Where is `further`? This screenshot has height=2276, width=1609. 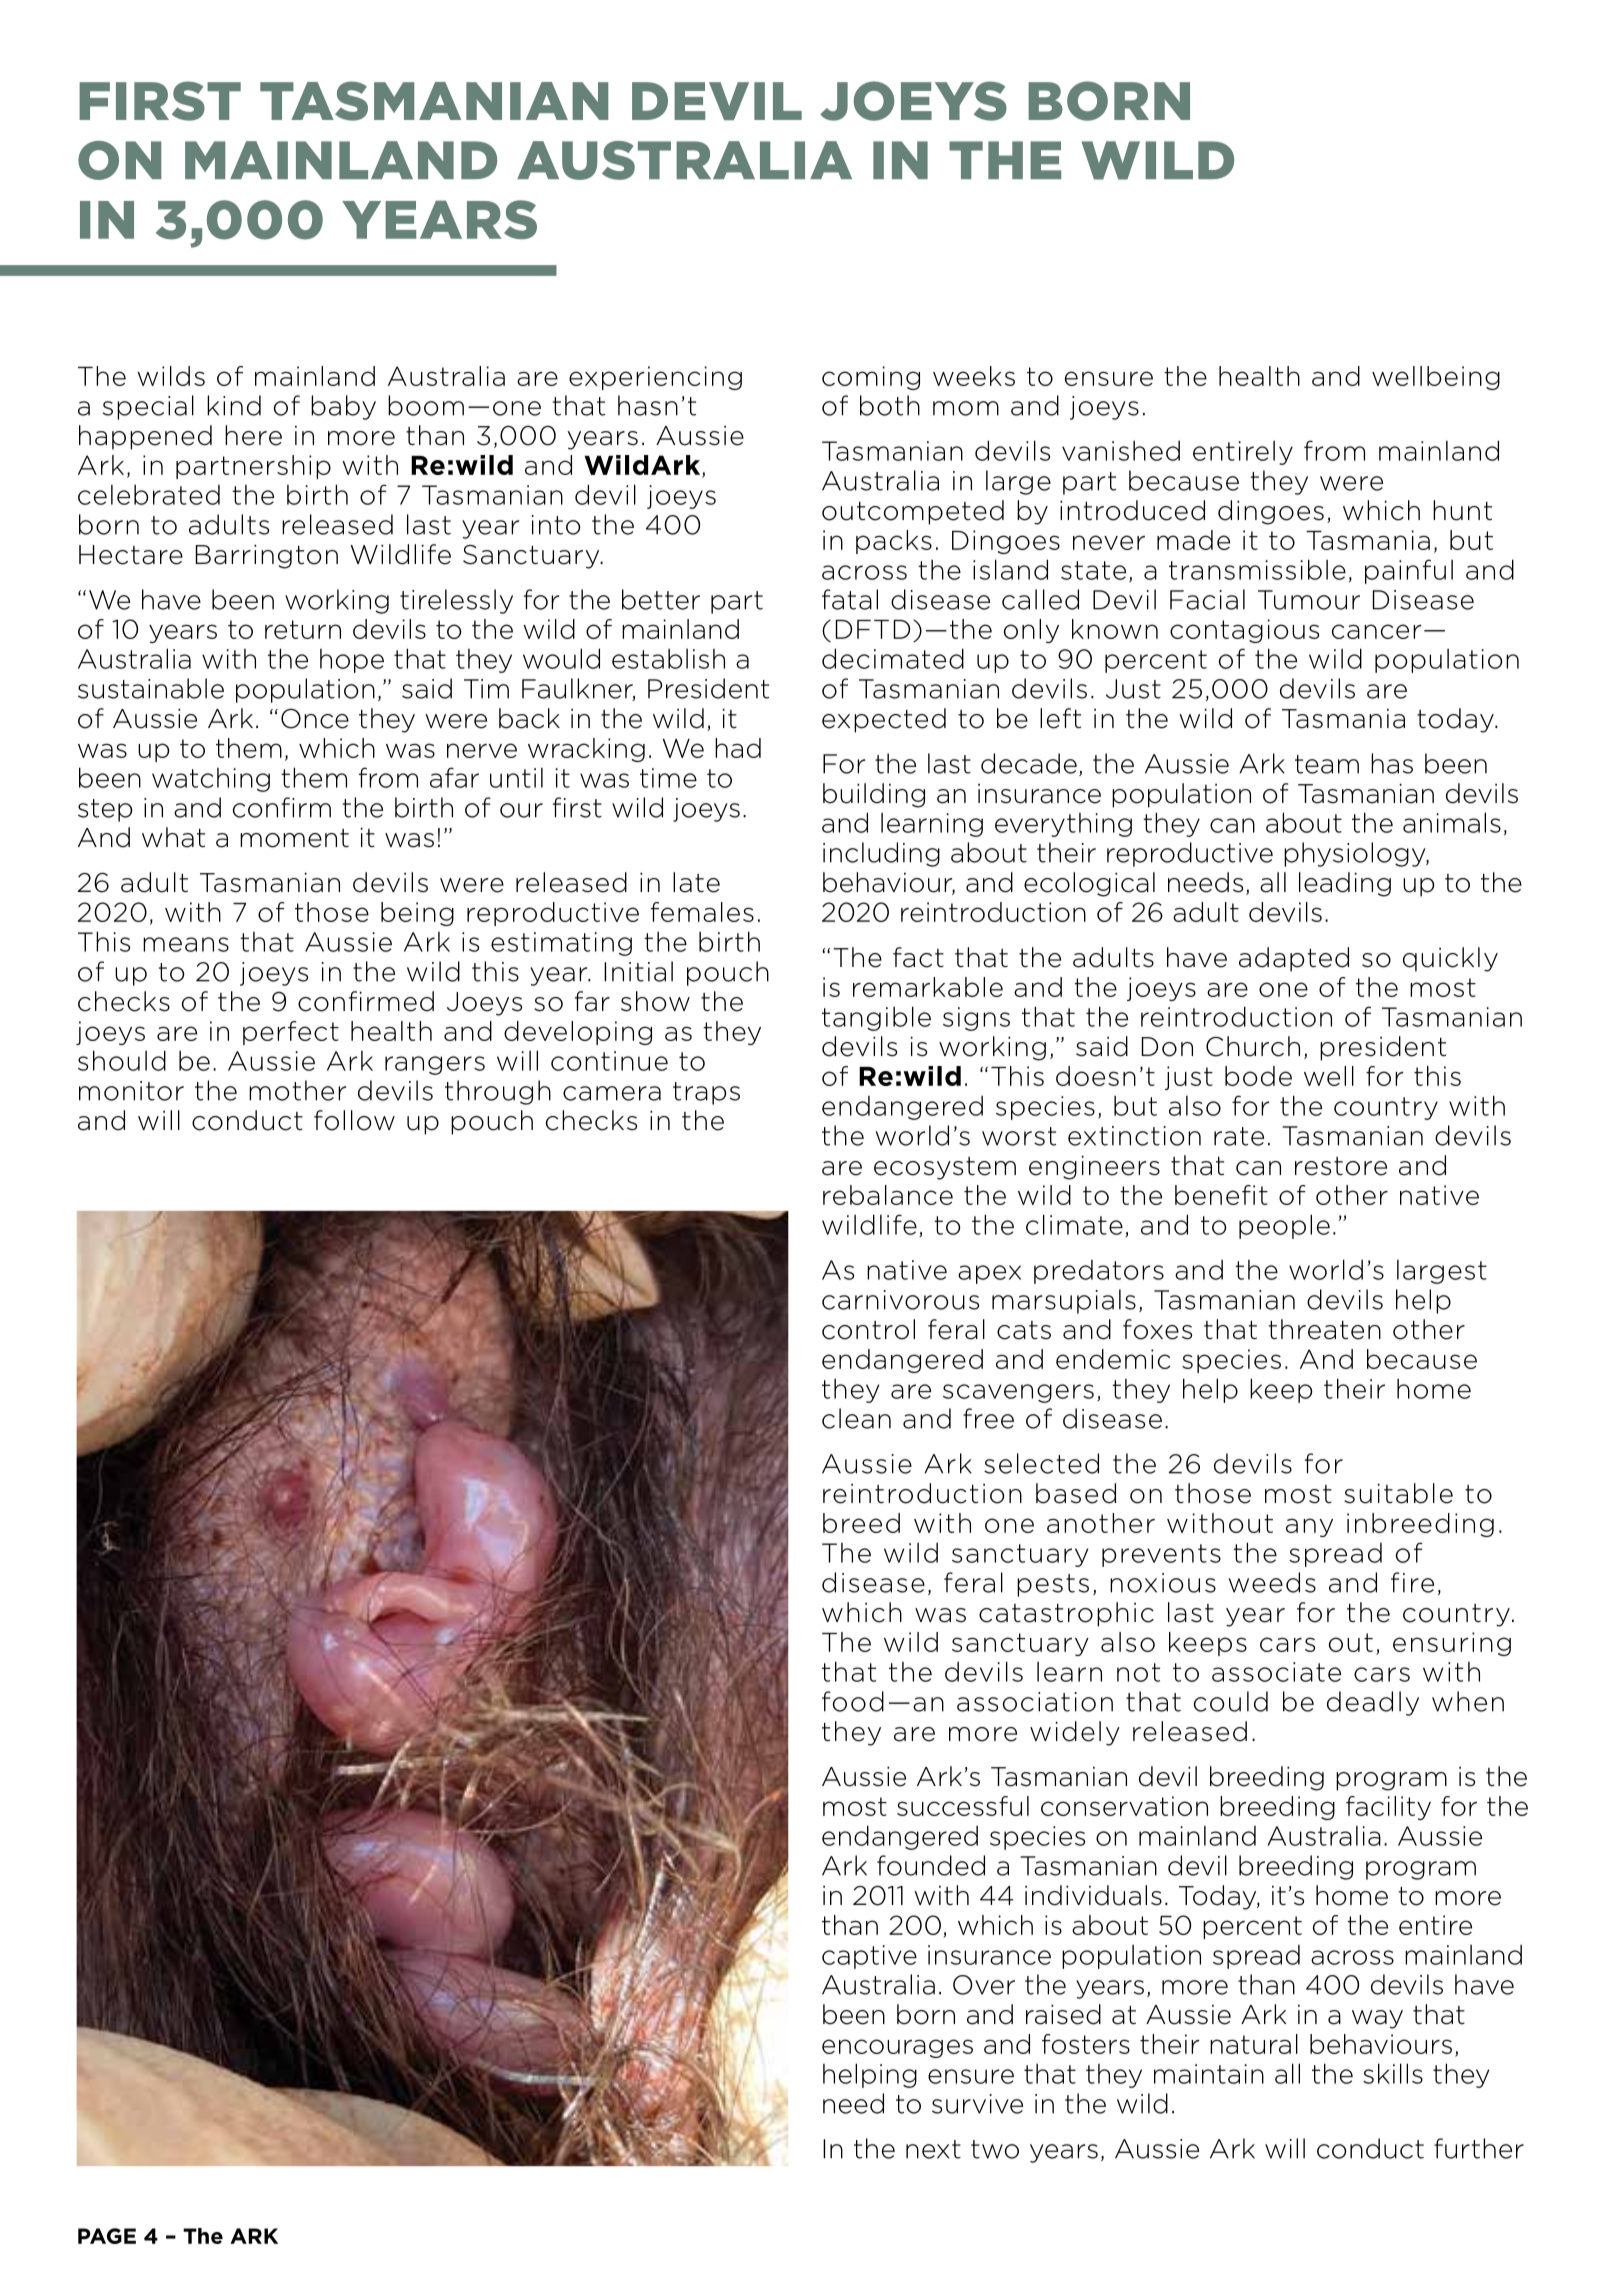 further is located at coordinates (1479, 2148).
